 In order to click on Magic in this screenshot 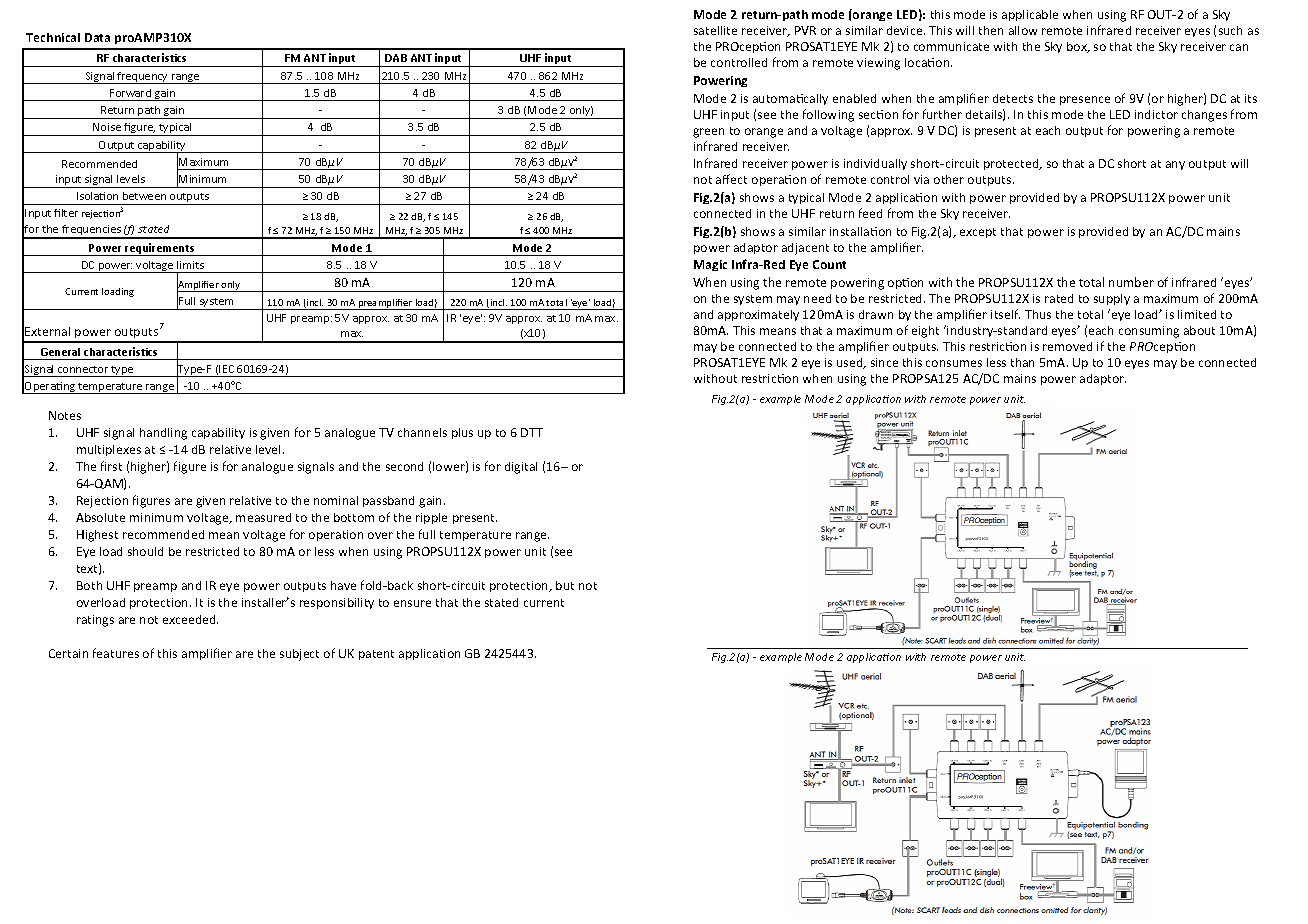, I will do `click(710, 265)`.
